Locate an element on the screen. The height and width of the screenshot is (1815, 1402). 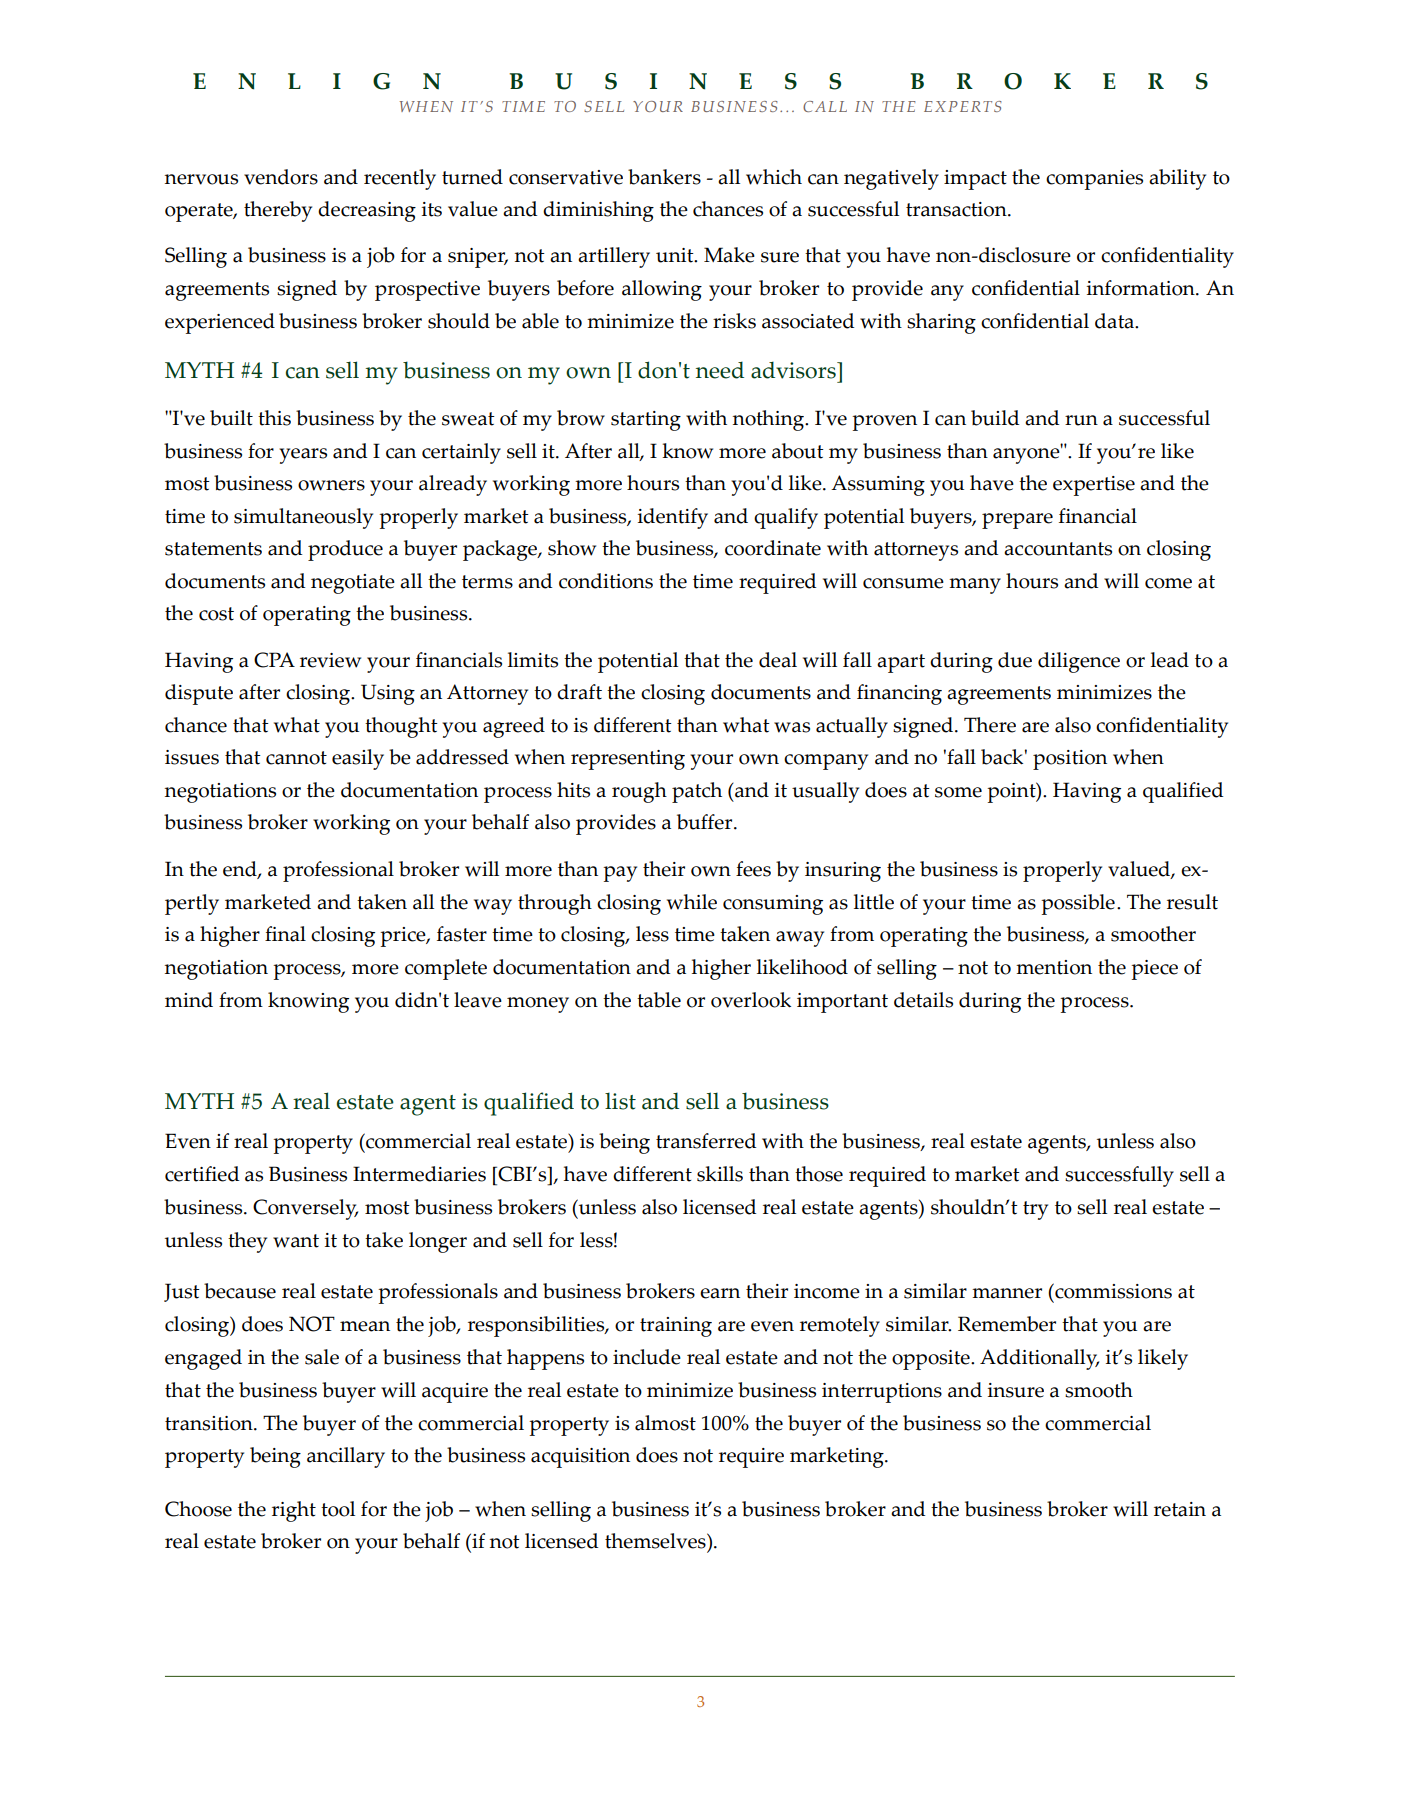
decreasing is located at coordinates (367, 211).
